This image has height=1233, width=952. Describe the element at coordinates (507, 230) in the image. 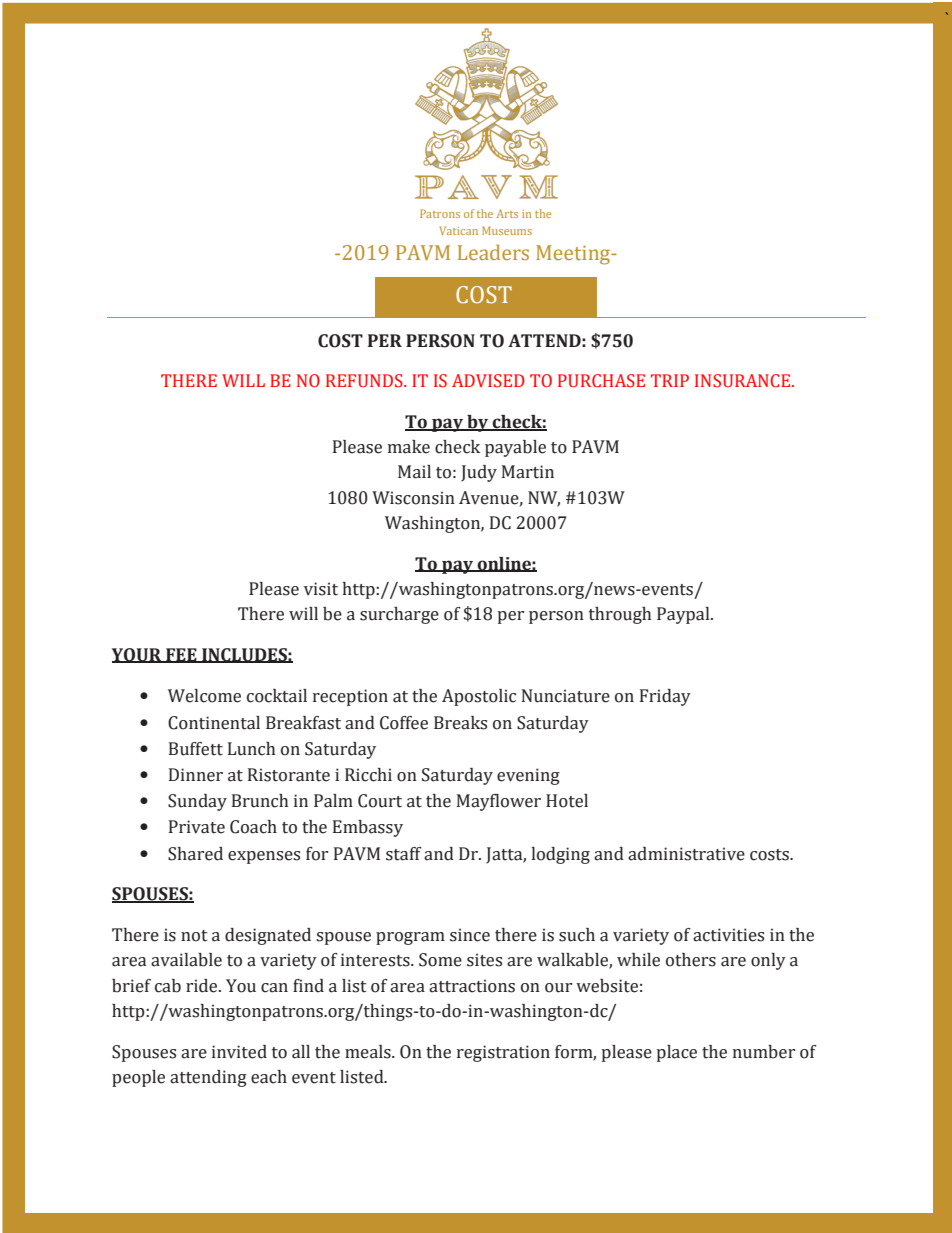

I see `Museums` at that location.
